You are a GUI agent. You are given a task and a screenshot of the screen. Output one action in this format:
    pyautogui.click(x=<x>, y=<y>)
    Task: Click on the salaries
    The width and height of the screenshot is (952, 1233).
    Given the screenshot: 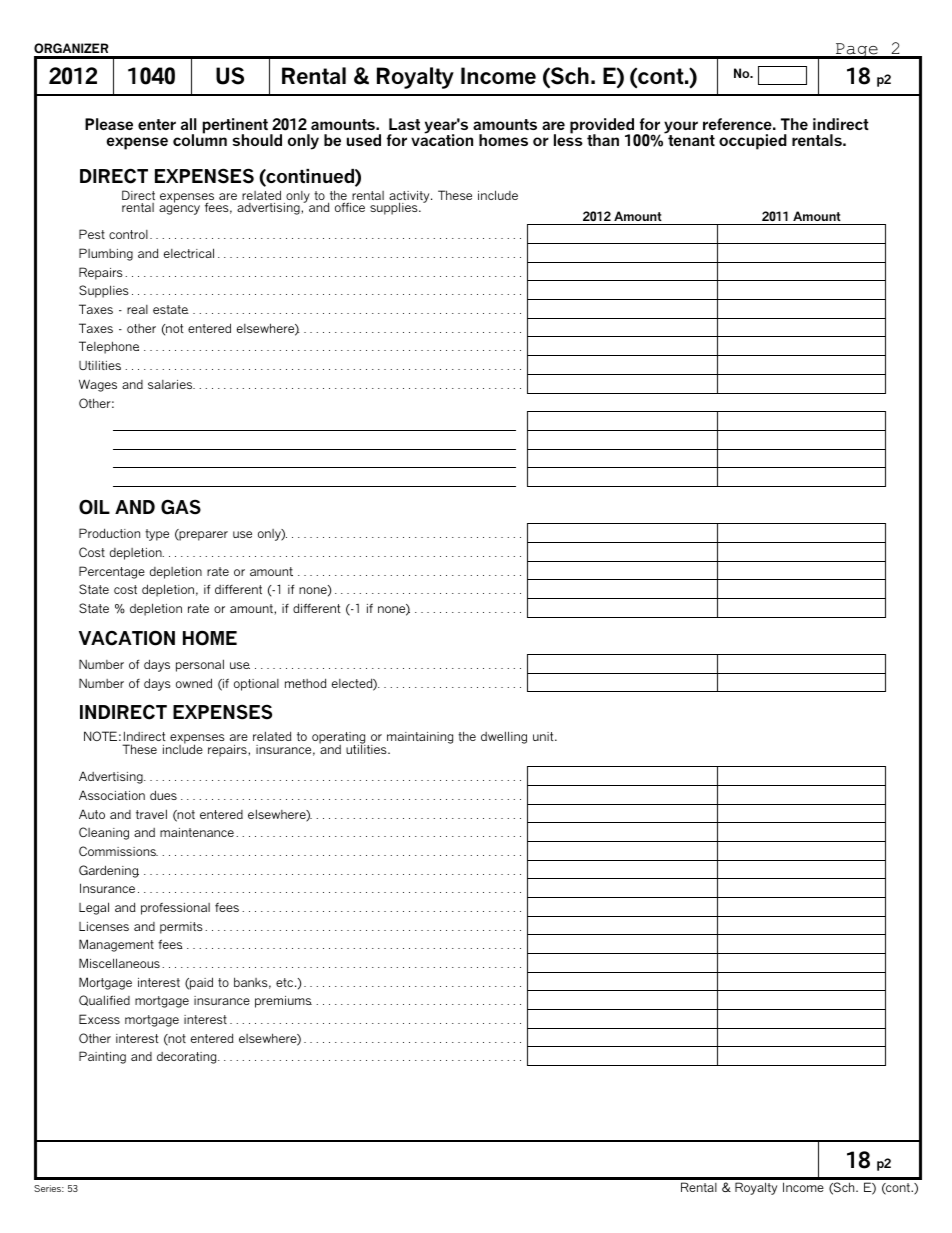 What is the action you would take?
    pyautogui.click(x=171, y=384)
